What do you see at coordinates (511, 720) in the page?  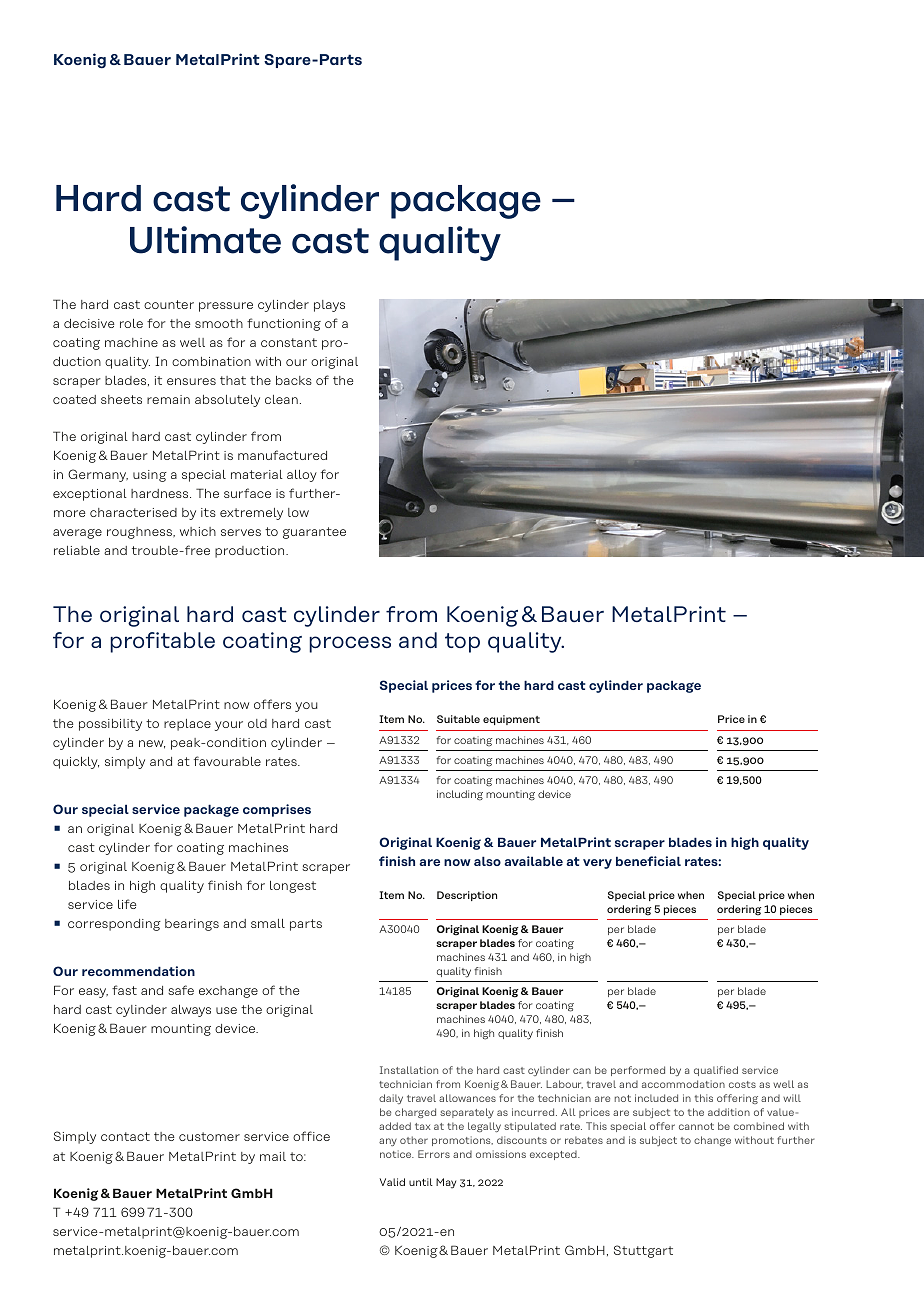 I see `equipment` at bounding box center [511, 720].
